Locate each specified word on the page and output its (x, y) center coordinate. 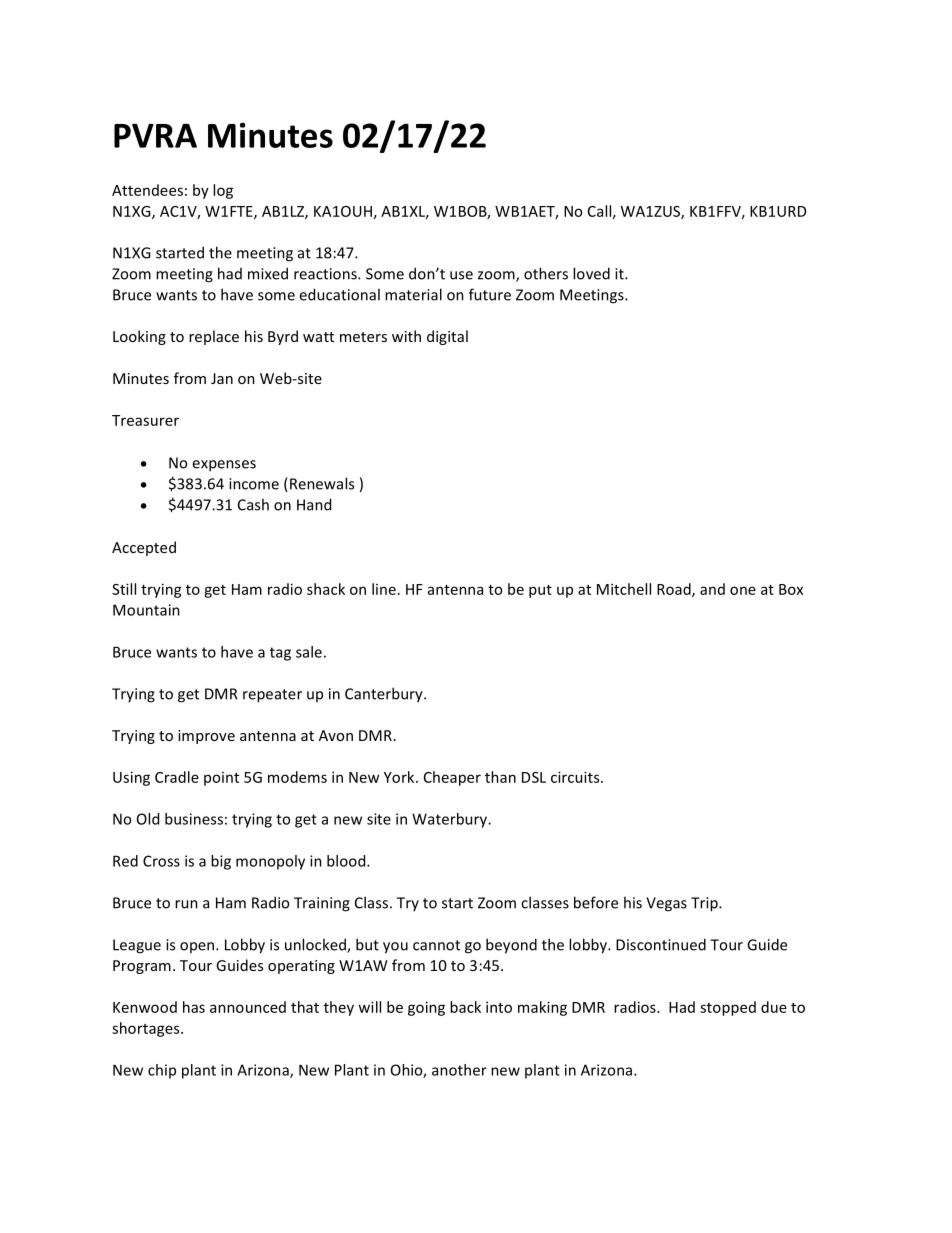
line (384, 589)
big (221, 862)
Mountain (146, 610)
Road (675, 590)
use (461, 275)
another (459, 1070)
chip (162, 1071)
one (743, 590)
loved (591, 273)
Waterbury (450, 820)
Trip (705, 904)
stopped (728, 1008)
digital (447, 337)
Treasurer (145, 420)
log (223, 191)
